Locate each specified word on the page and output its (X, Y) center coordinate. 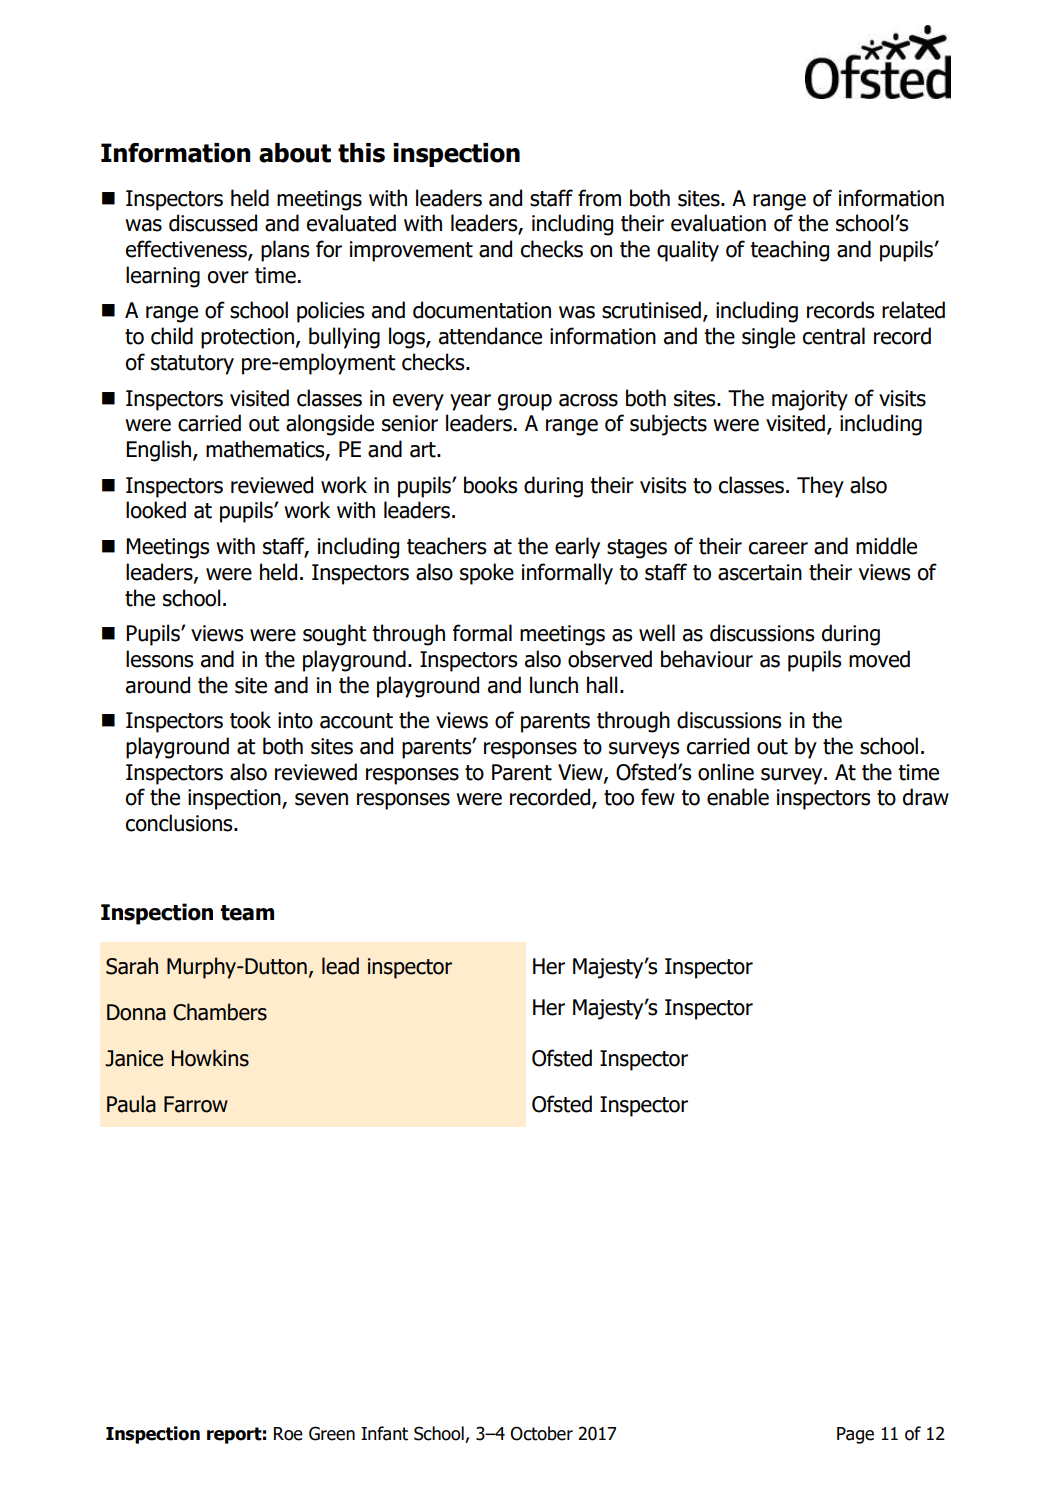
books (490, 485)
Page (855, 1435)
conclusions (180, 823)
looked (156, 510)
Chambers (220, 1012)
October (541, 1433)
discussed (213, 223)
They (820, 487)
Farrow (196, 1104)
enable (738, 797)
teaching (789, 251)
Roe (288, 1434)
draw (926, 797)
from (599, 198)
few (658, 797)
